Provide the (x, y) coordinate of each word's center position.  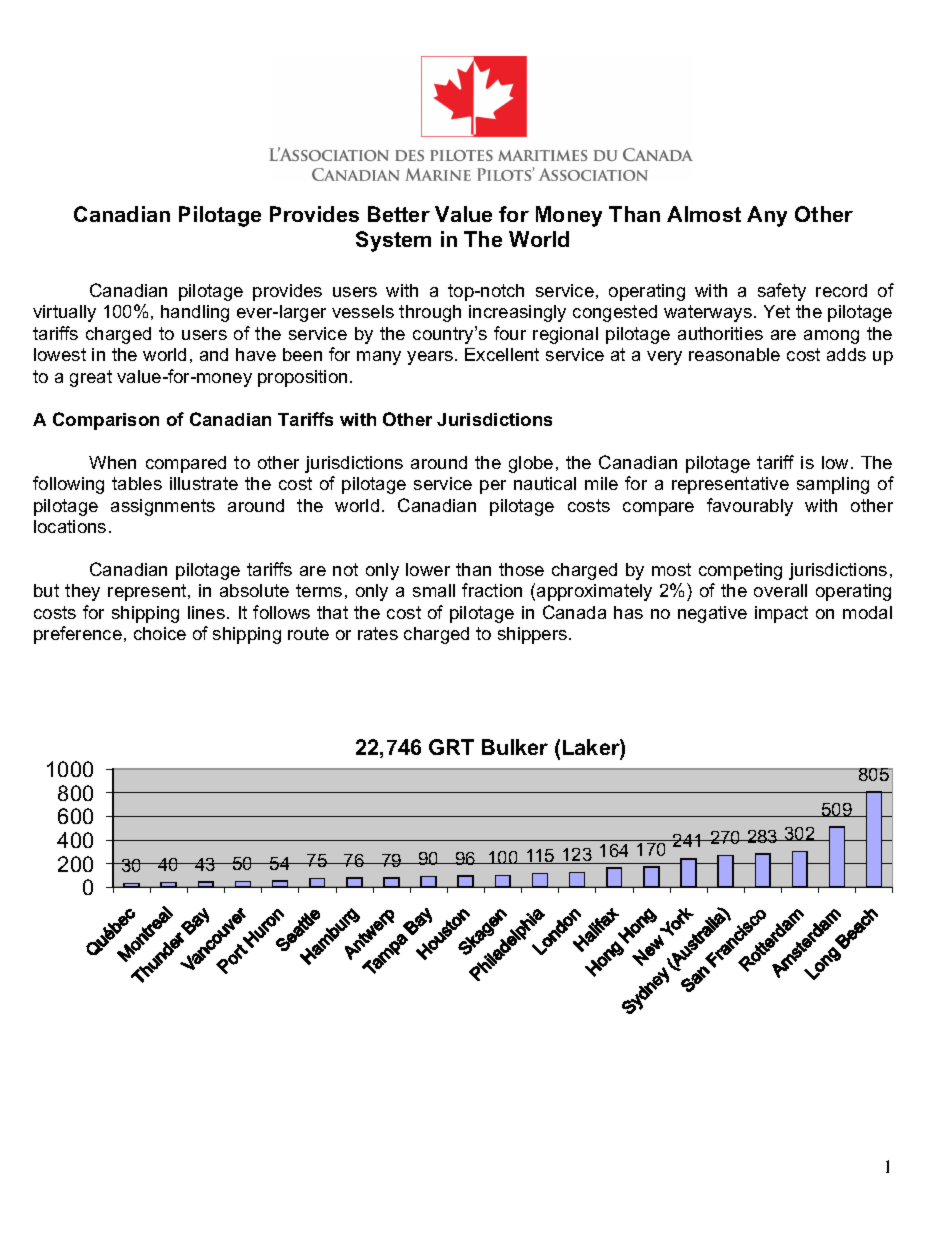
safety (782, 292)
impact (781, 614)
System (393, 241)
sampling (833, 485)
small (434, 590)
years (430, 358)
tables (137, 483)
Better (399, 214)
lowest (60, 354)
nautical (545, 483)
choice (160, 633)
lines (206, 612)
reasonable (734, 354)
